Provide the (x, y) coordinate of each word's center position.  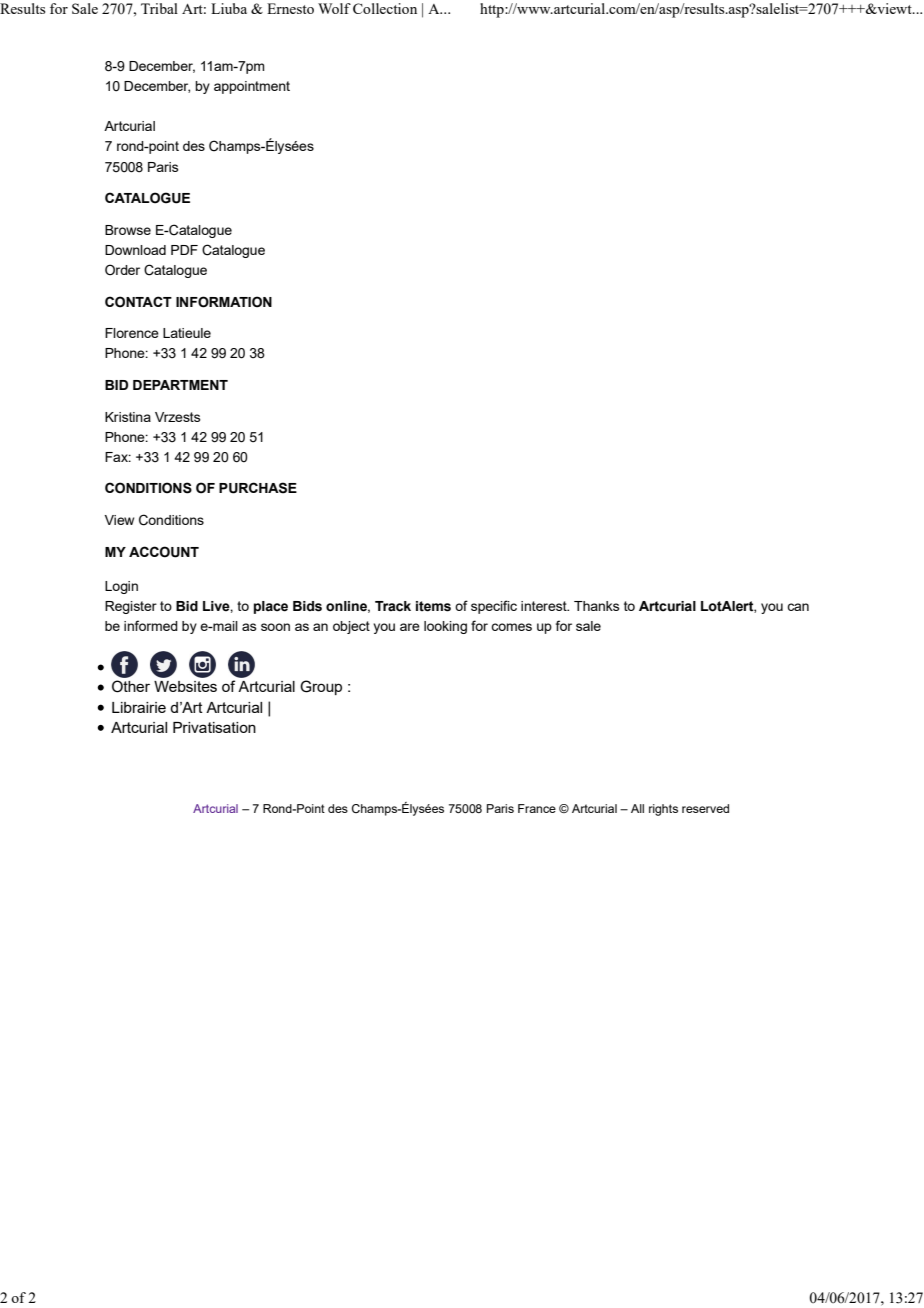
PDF (184, 250)
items (433, 606)
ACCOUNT (164, 552)
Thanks (597, 606)
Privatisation (214, 727)
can (798, 607)
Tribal (159, 8)
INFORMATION (224, 302)
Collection (385, 8)
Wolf (334, 8)
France (537, 808)
